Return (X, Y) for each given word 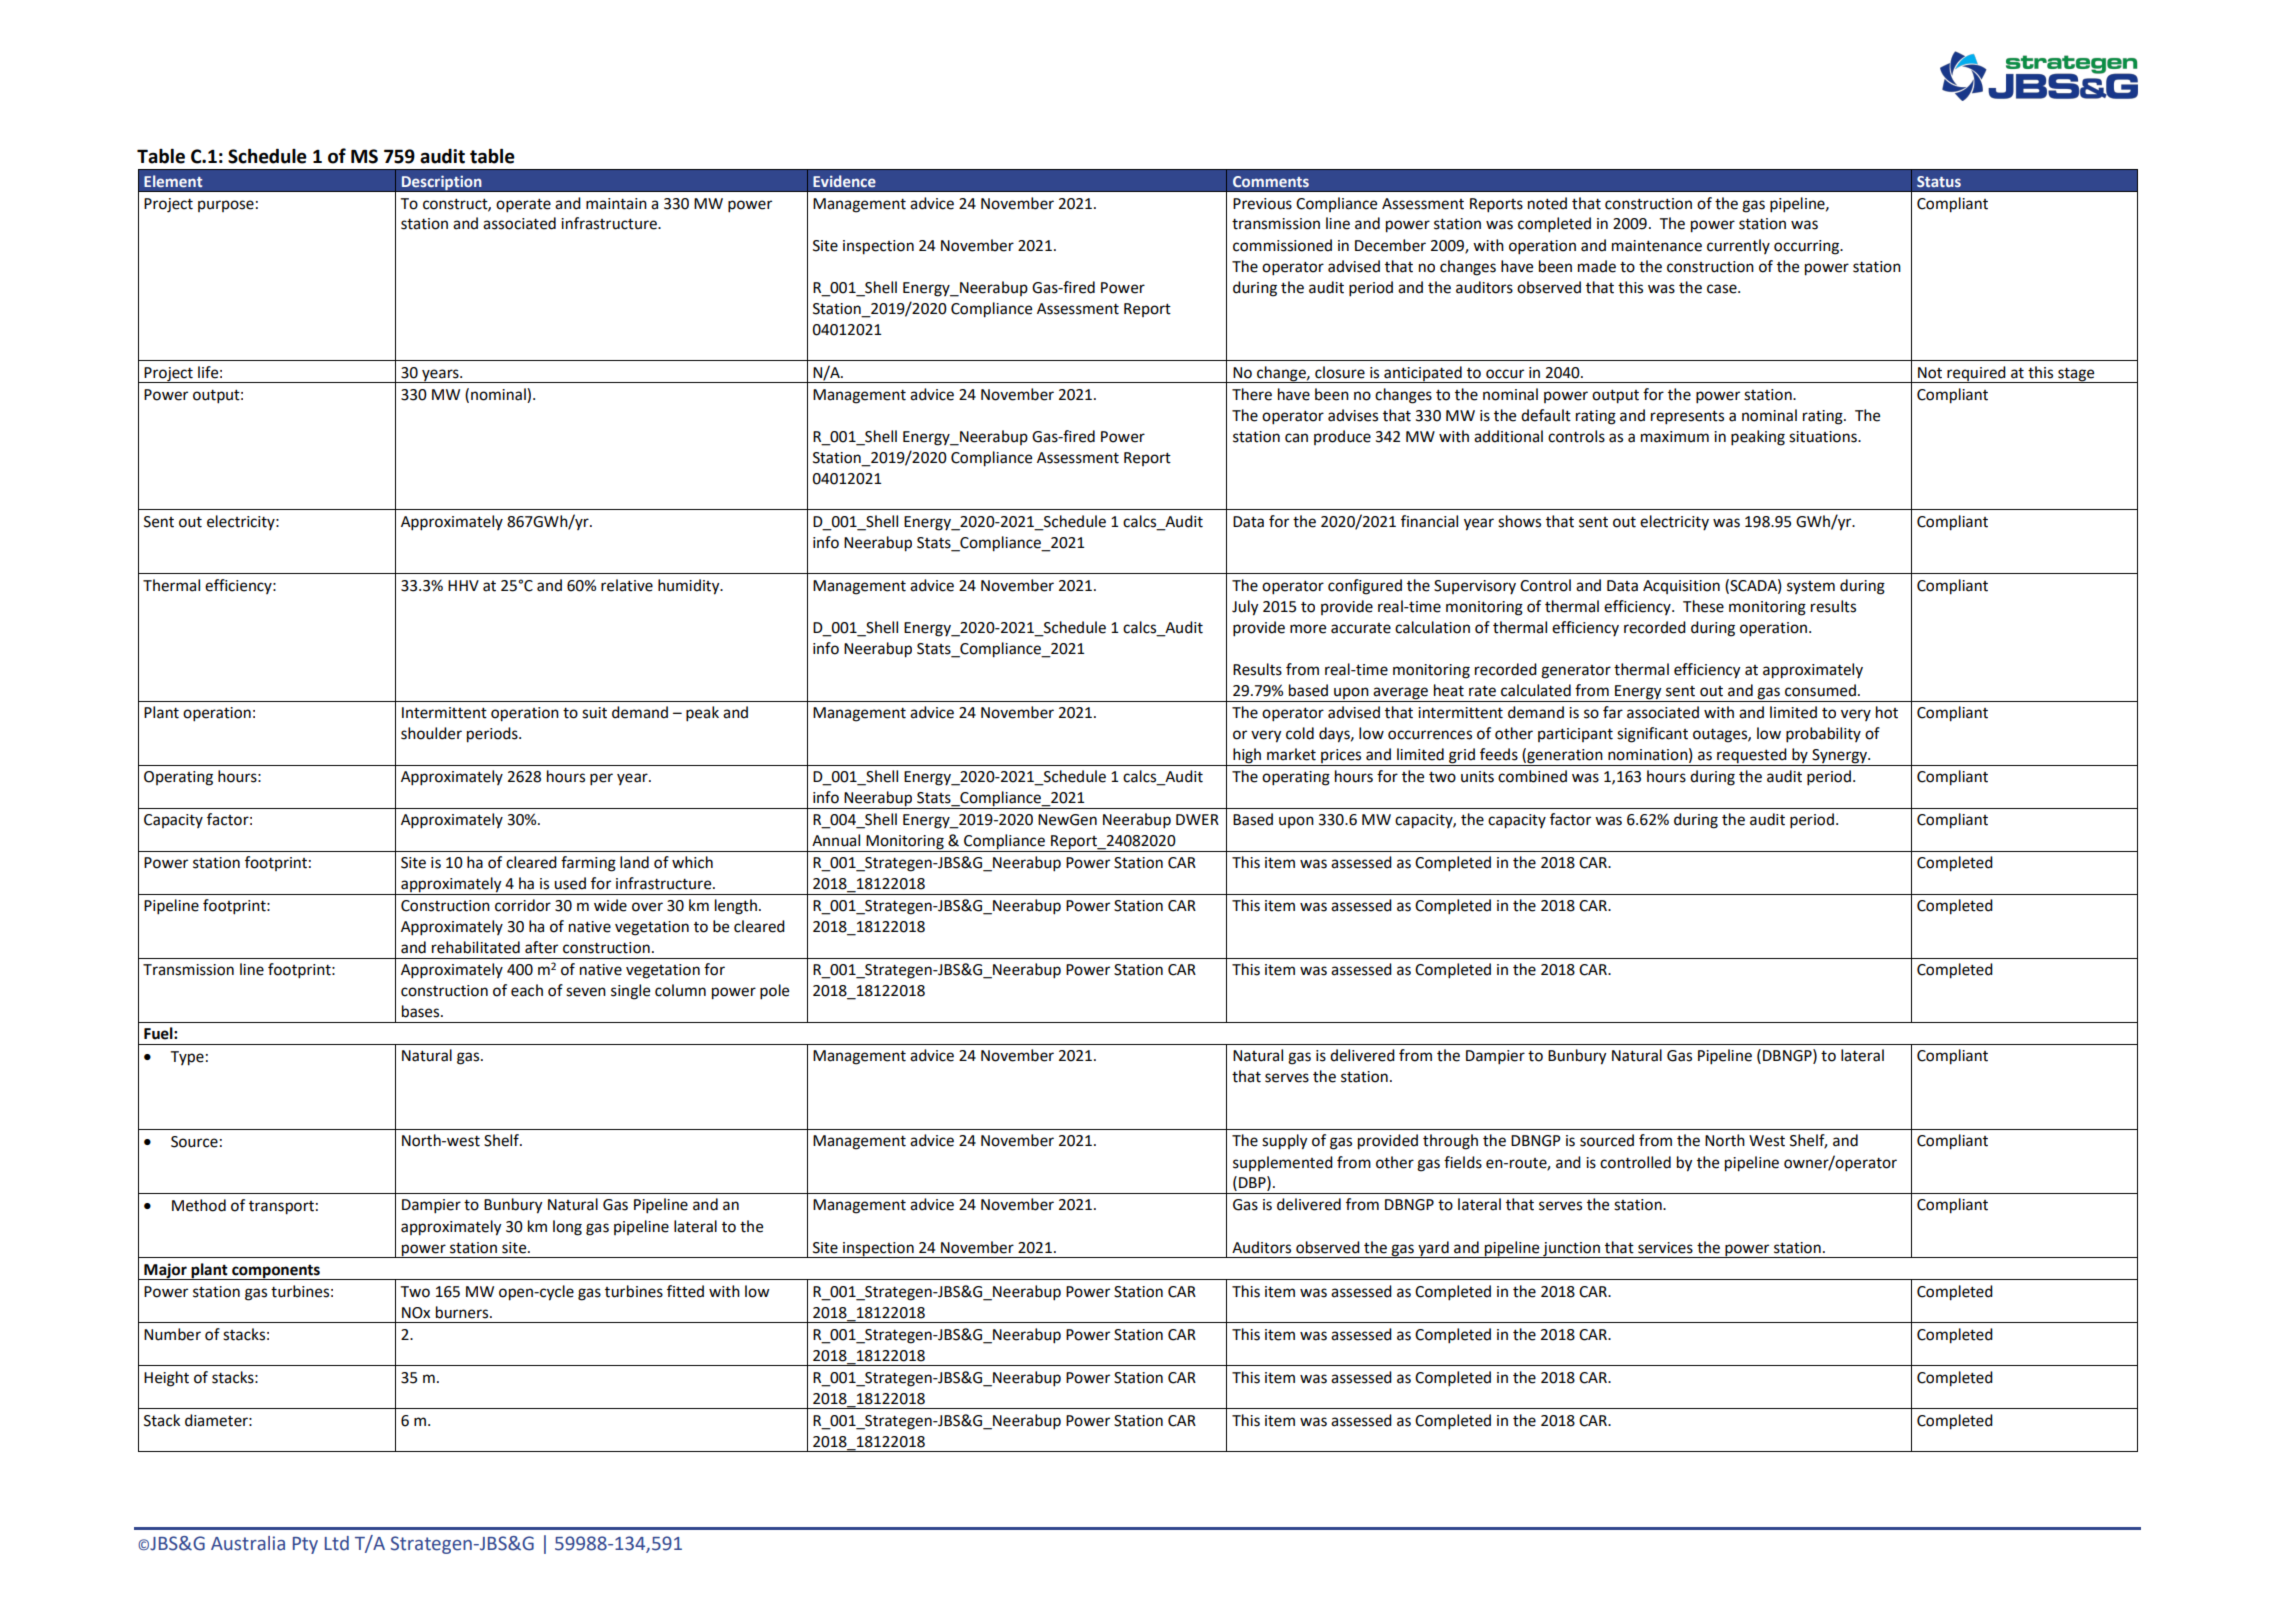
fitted (685, 1291)
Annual (836, 840)
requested (1752, 757)
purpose (226, 206)
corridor (523, 905)
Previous (1262, 204)
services (1665, 1248)
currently (1738, 246)
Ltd (337, 1543)
